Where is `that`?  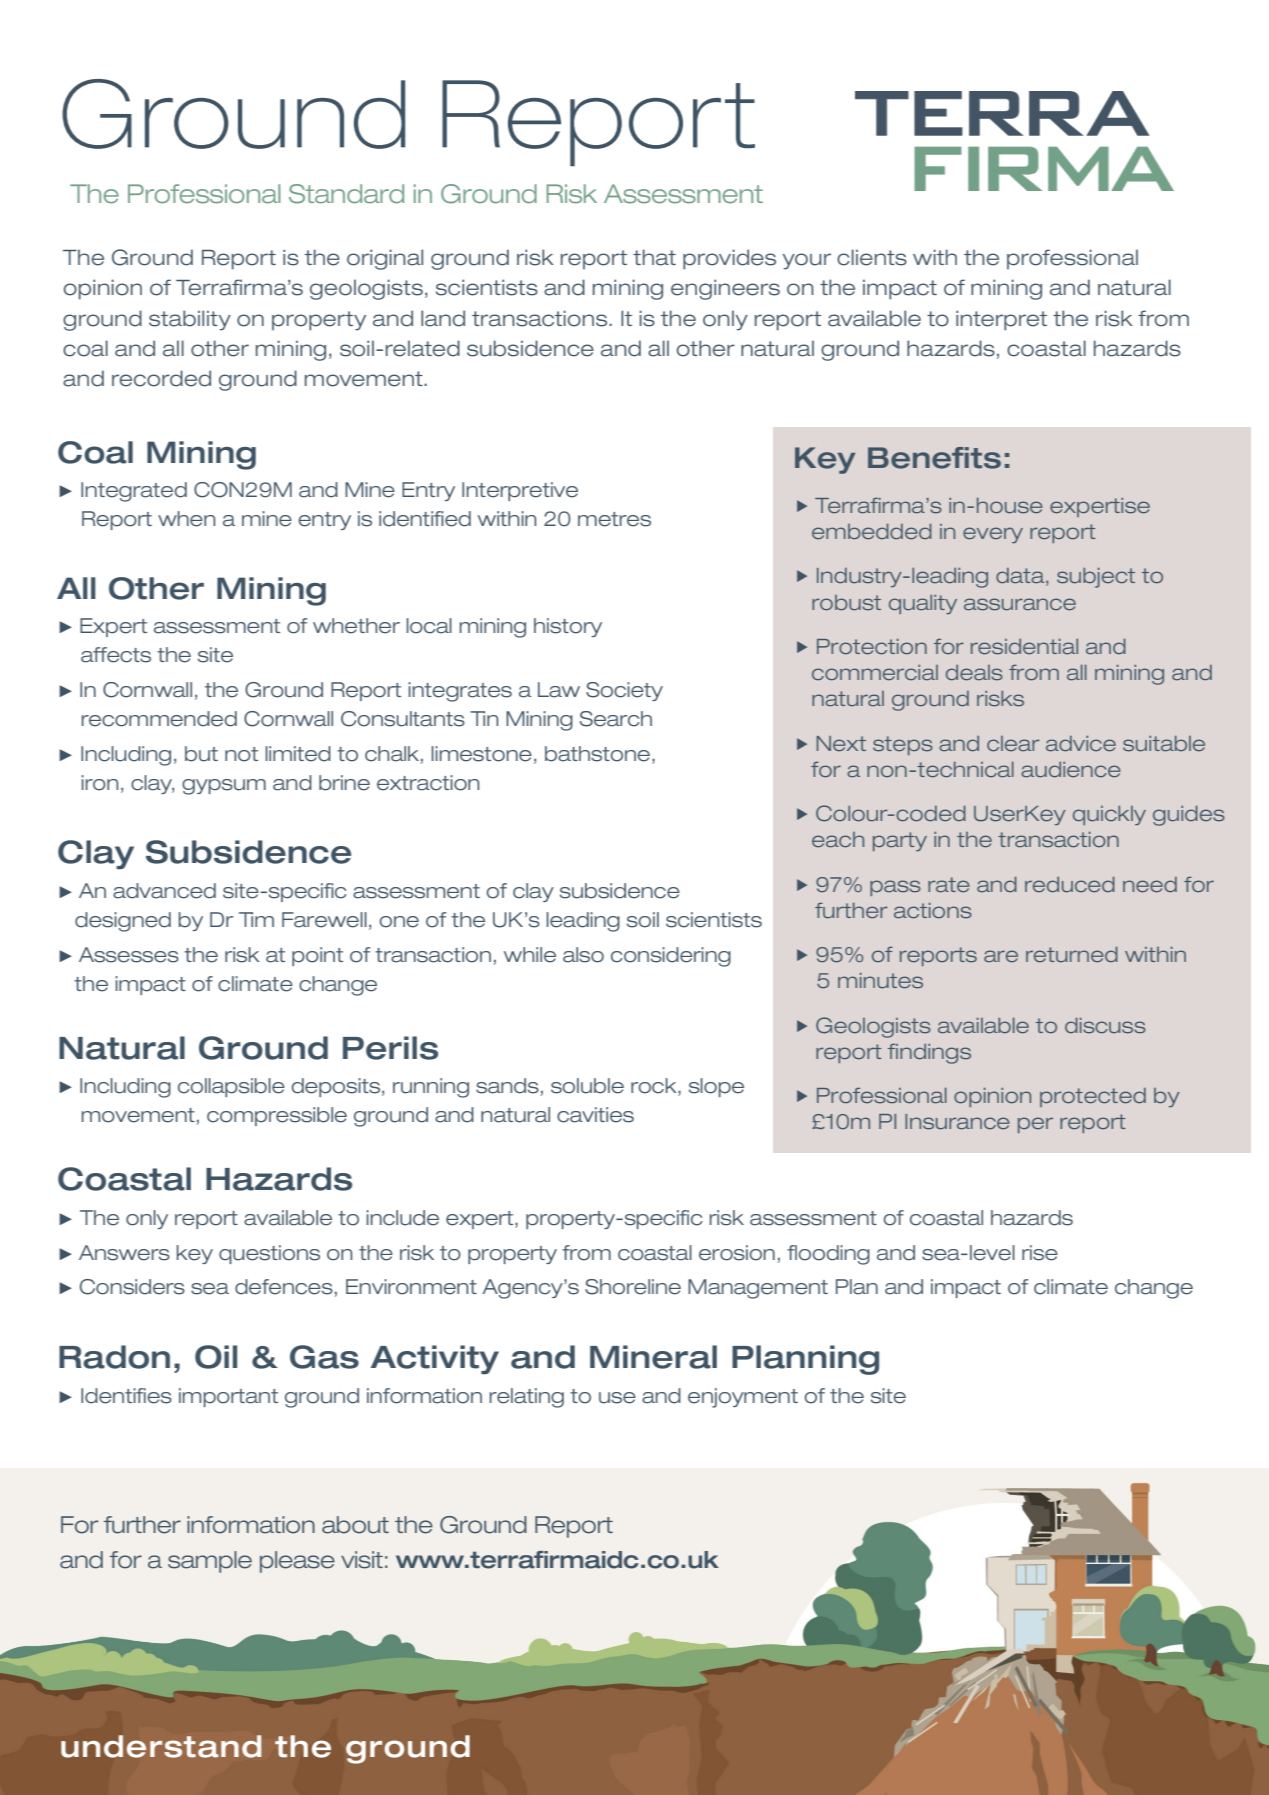
that is located at coordinates (654, 257).
